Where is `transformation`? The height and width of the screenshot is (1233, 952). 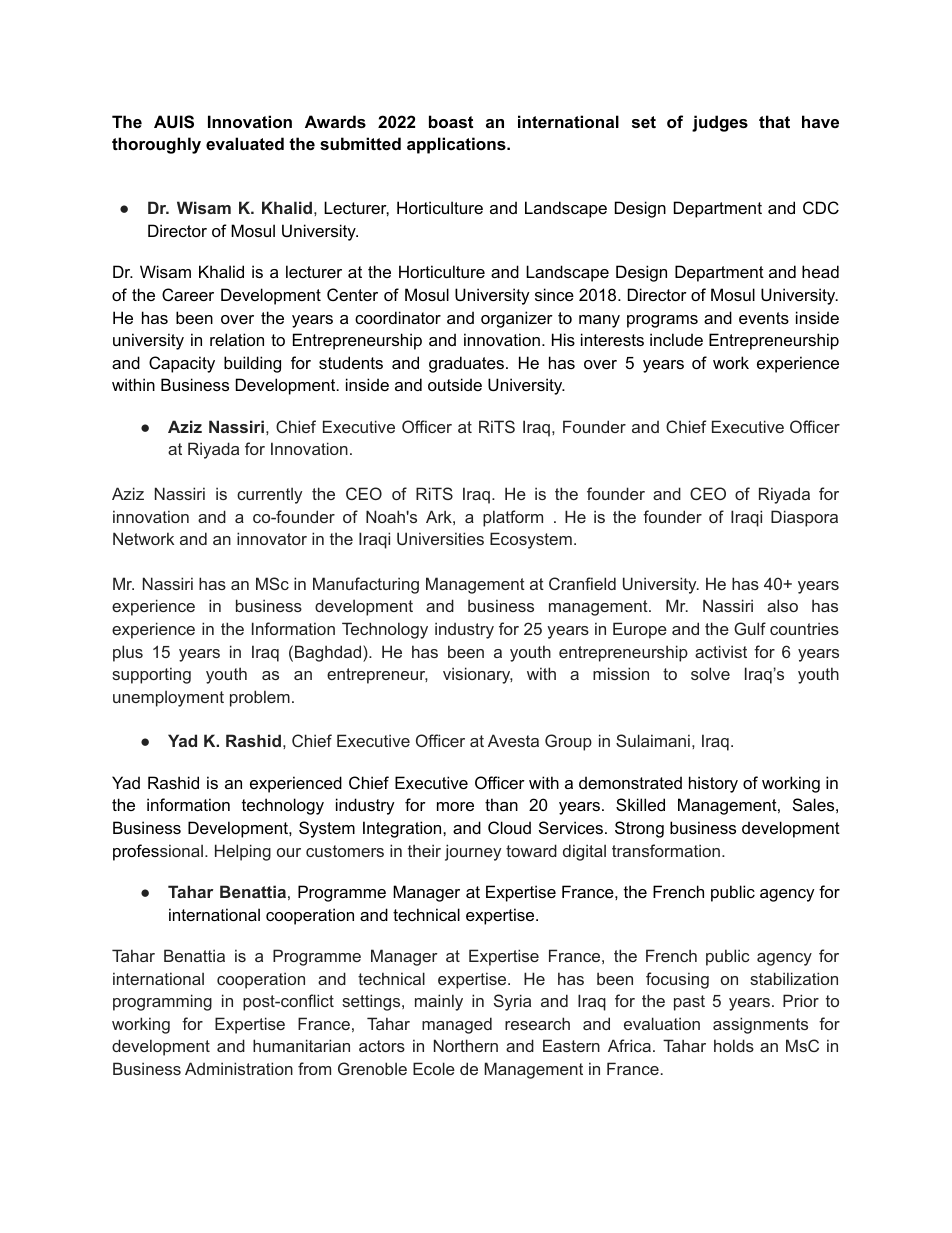 transformation is located at coordinates (667, 850).
